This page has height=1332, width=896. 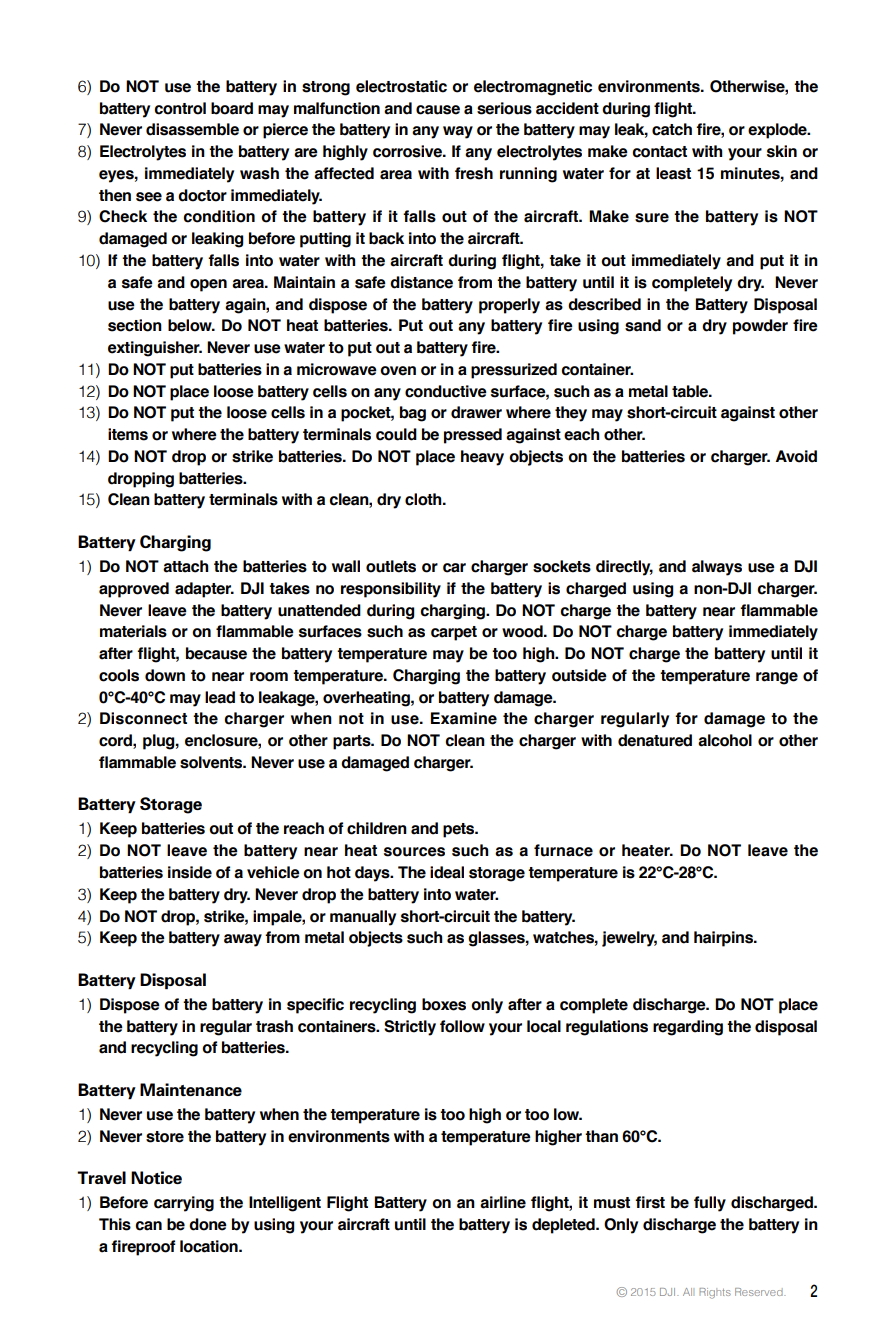 I want to click on alcohol, so click(x=725, y=740).
